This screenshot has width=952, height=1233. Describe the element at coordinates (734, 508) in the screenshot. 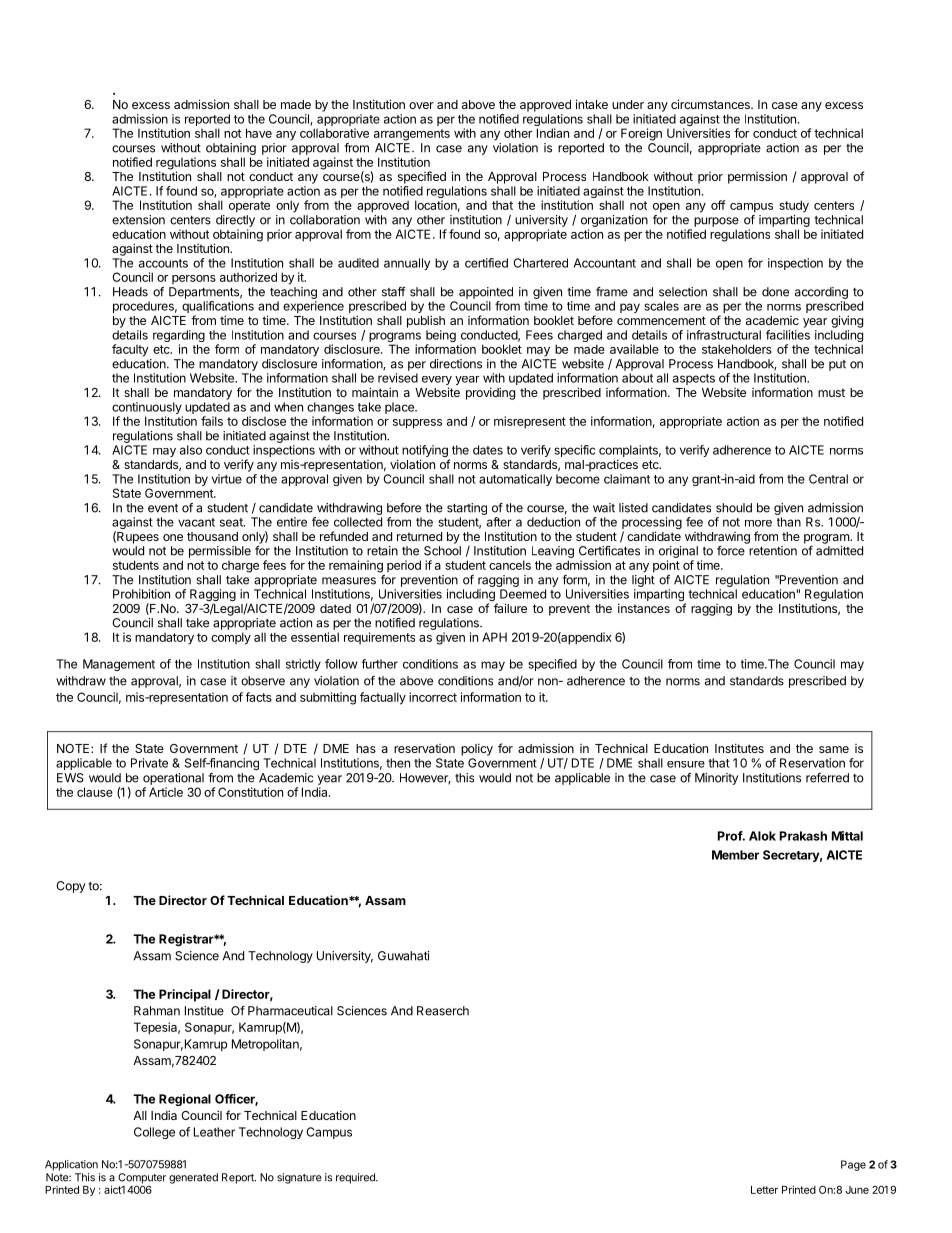

I see `should` at that location.
